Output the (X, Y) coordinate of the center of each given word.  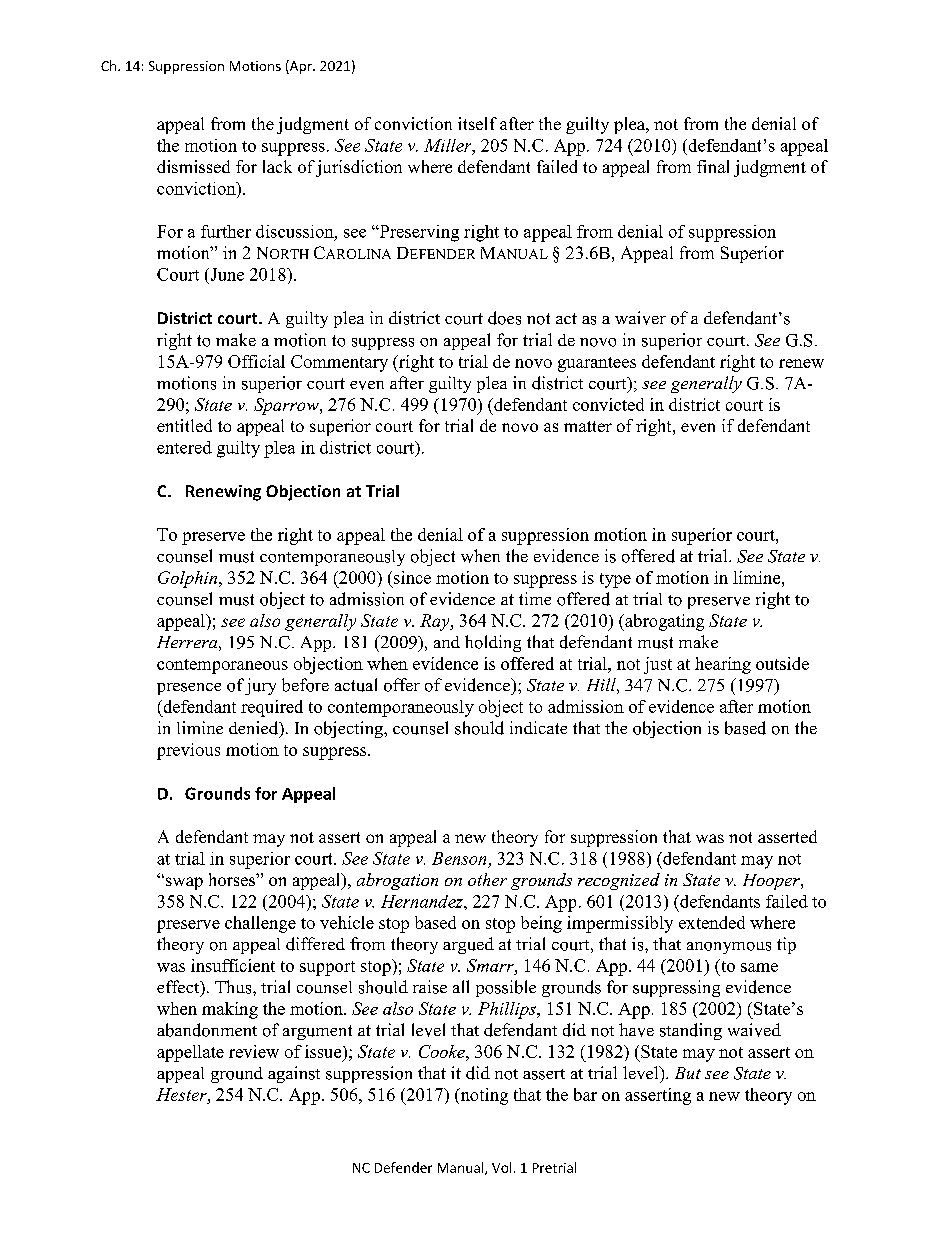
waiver (640, 318)
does (504, 318)
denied (255, 729)
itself (477, 123)
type (615, 580)
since (412, 577)
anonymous (729, 948)
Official (256, 361)
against (294, 1074)
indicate (538, 727)
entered (184, 447)
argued (468, 945)
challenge (260, 924)
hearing (723, 665)
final (713, 166)
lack (277, 166)
